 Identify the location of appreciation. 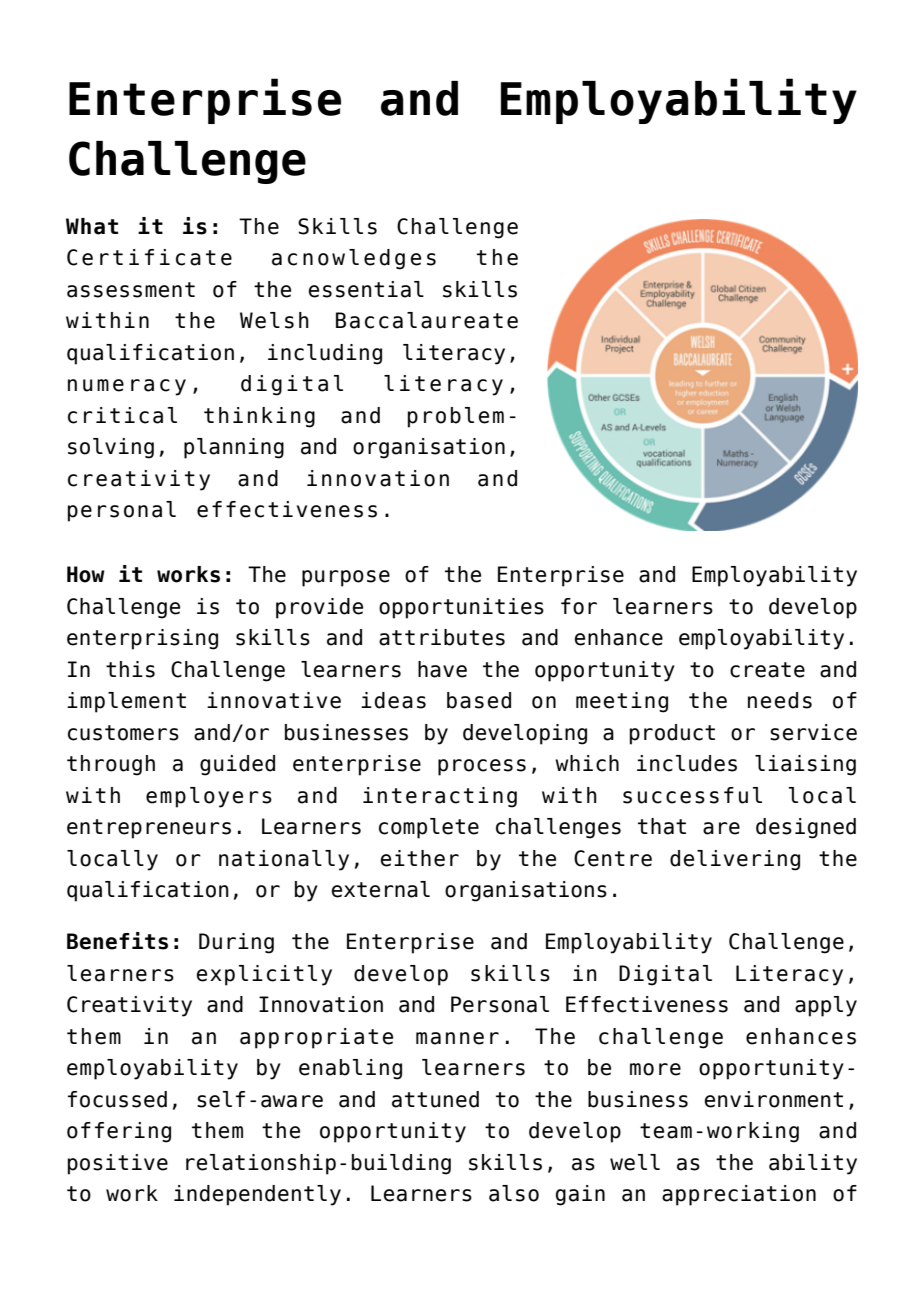
(739, 1195).
